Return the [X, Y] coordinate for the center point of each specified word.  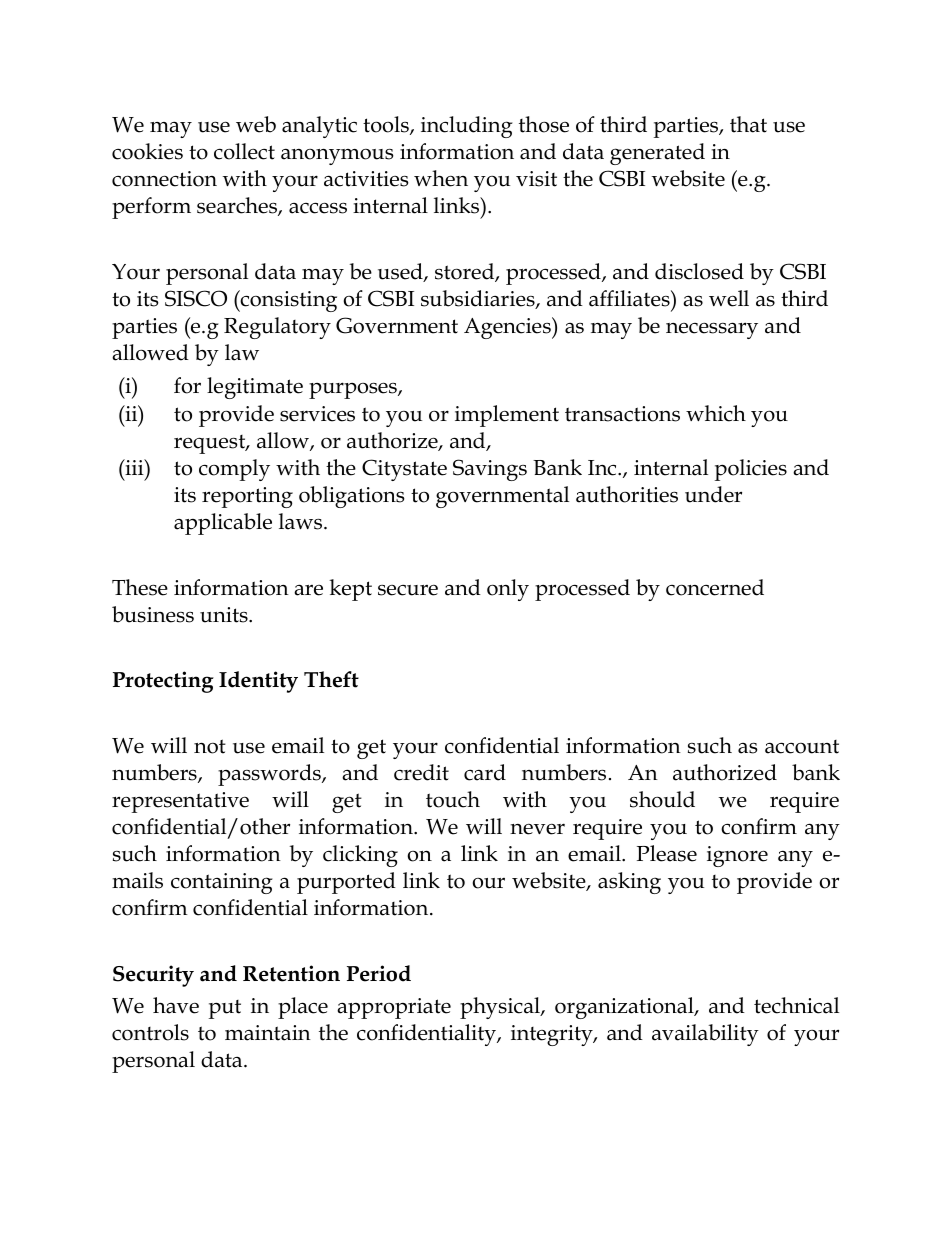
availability [705, 1035]
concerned [715, 587]
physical [501, 1008]
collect [244, 151]
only [508, 590]
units [225, 615]
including [467, 127]
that [748, 124]
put [225, 1009]
